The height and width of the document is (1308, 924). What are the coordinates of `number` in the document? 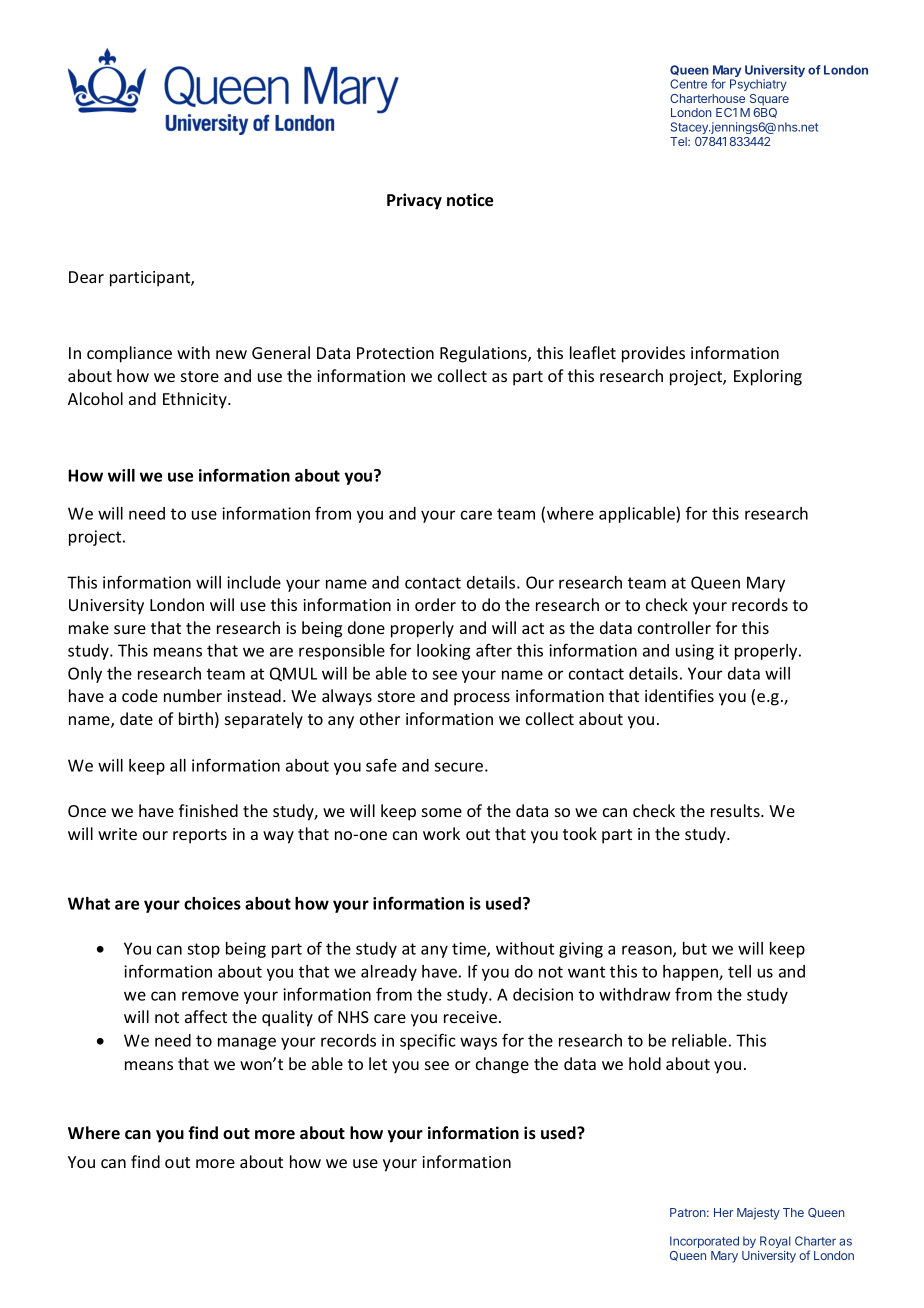 It's located at (193, 695).
